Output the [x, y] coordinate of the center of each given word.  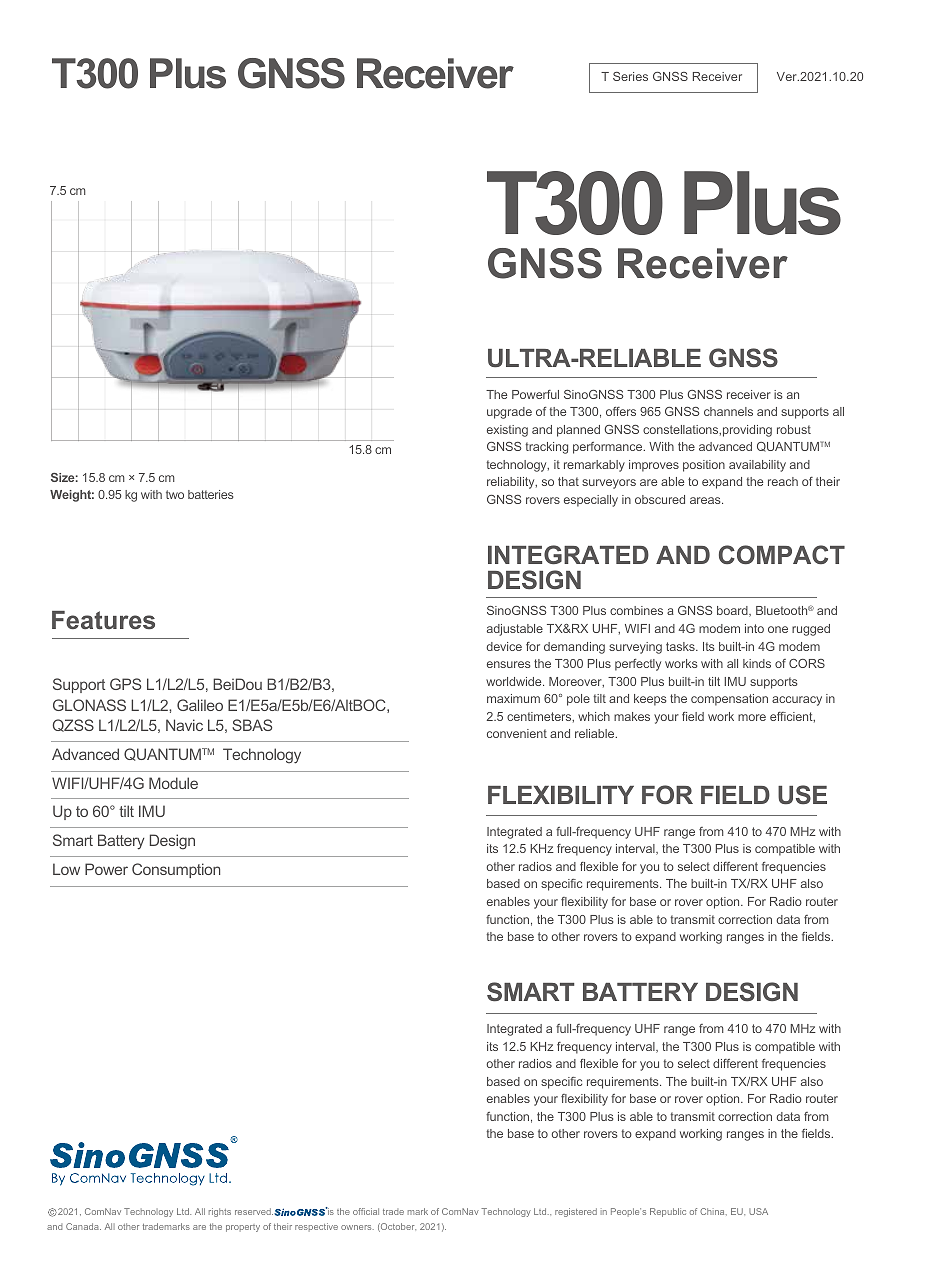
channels [728, 411]
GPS [125, 684]
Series [630, 76]
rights [220, 1212]
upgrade [509, 413]
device [504, 646]
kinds [757, 663]
